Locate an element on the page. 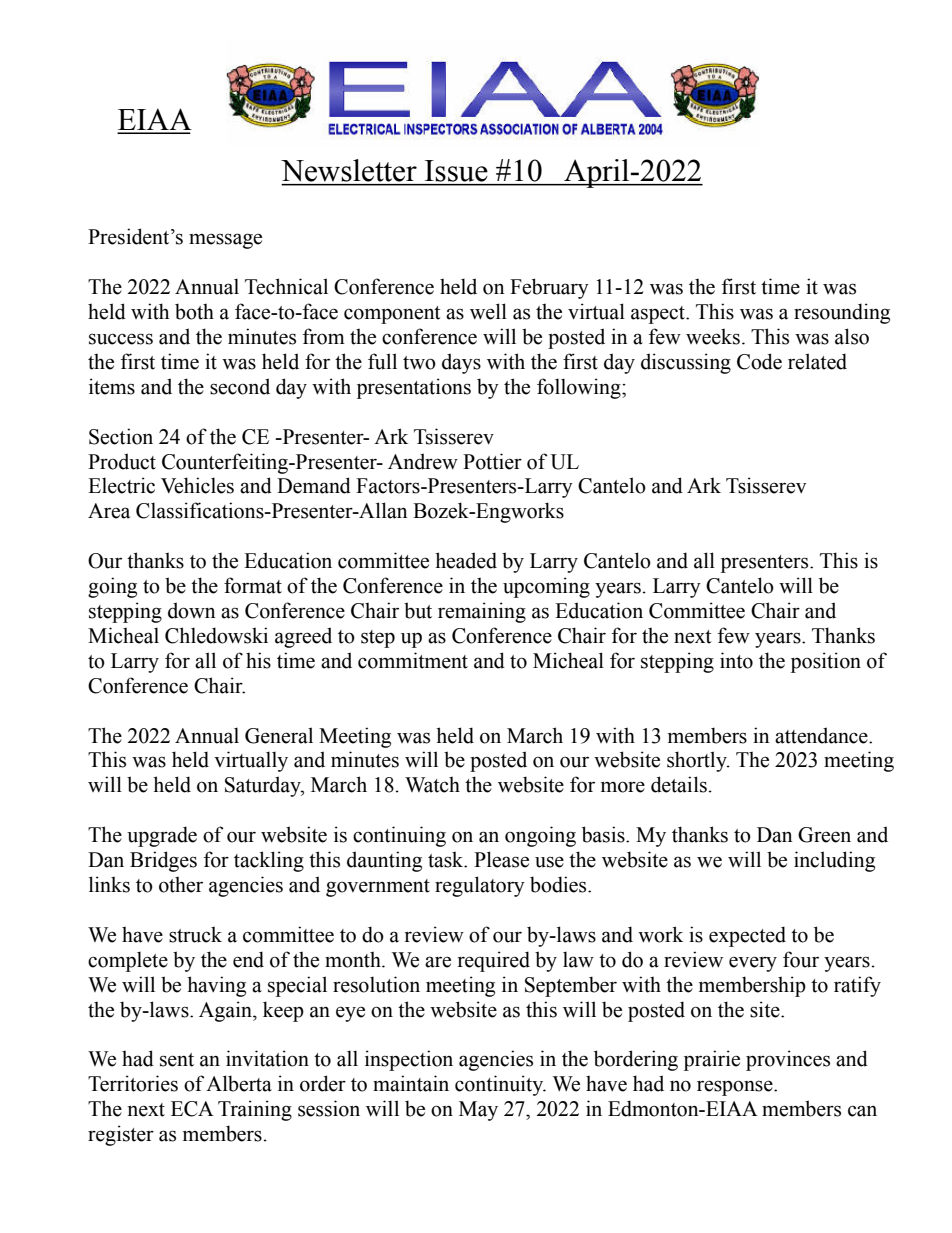 The image size is (952, 1233). other is located at coordinates (181, 884).
